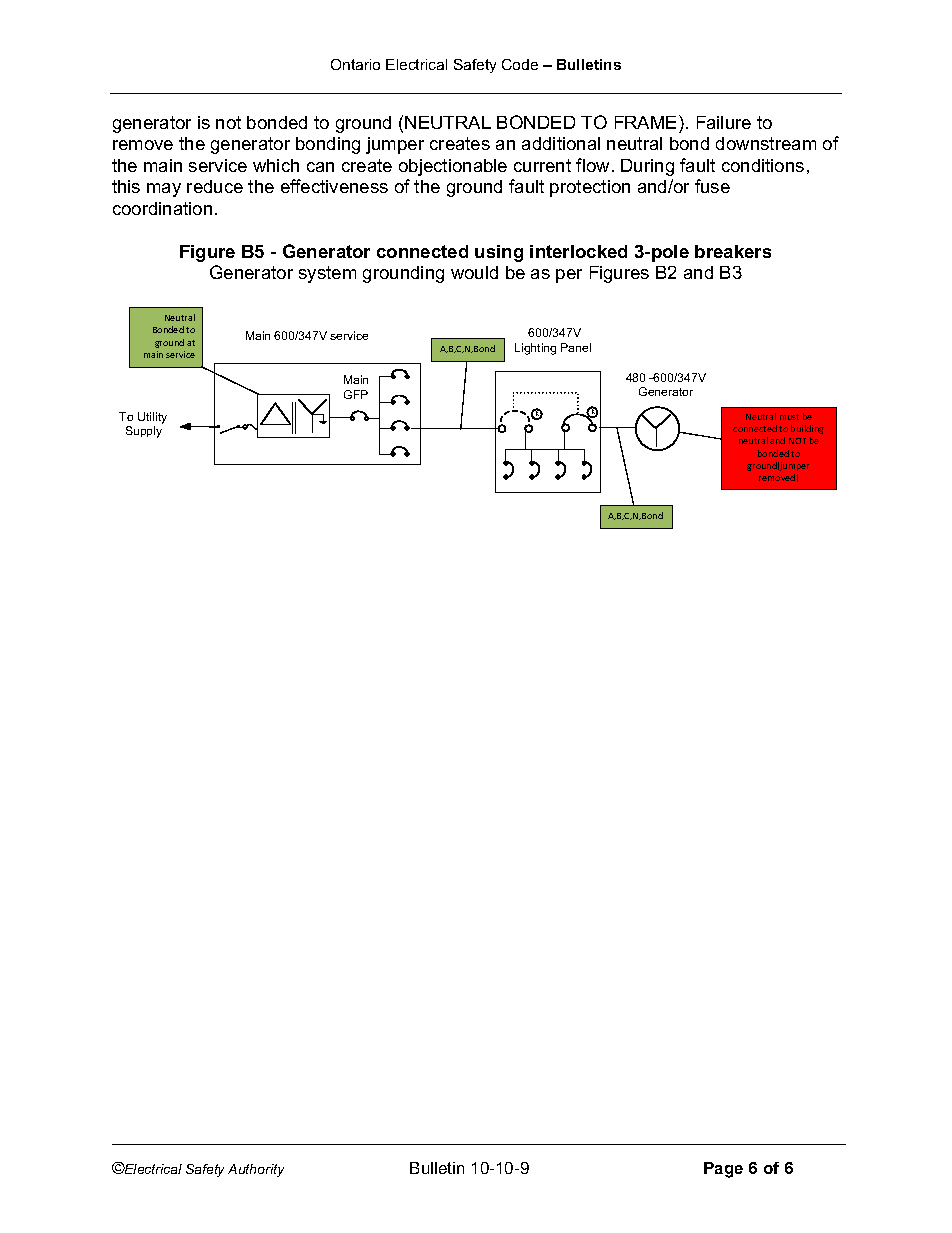 This document has width=952, height=1233. Describe the element at coordinates (152, 418) in the document. I see `Utility` at that location.
